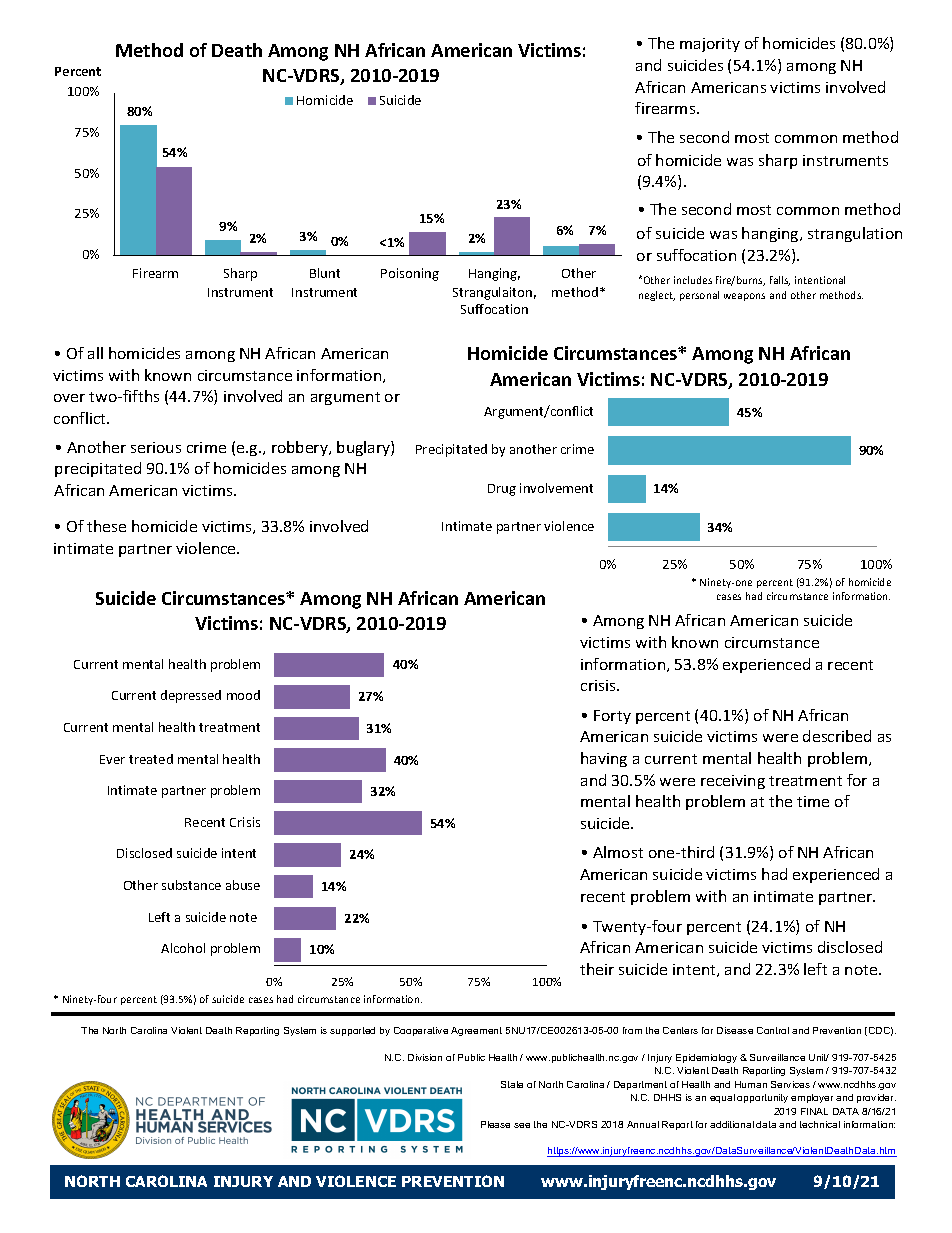 This page has width=952, height=1233. I want to click on described, so click(837, 736).
